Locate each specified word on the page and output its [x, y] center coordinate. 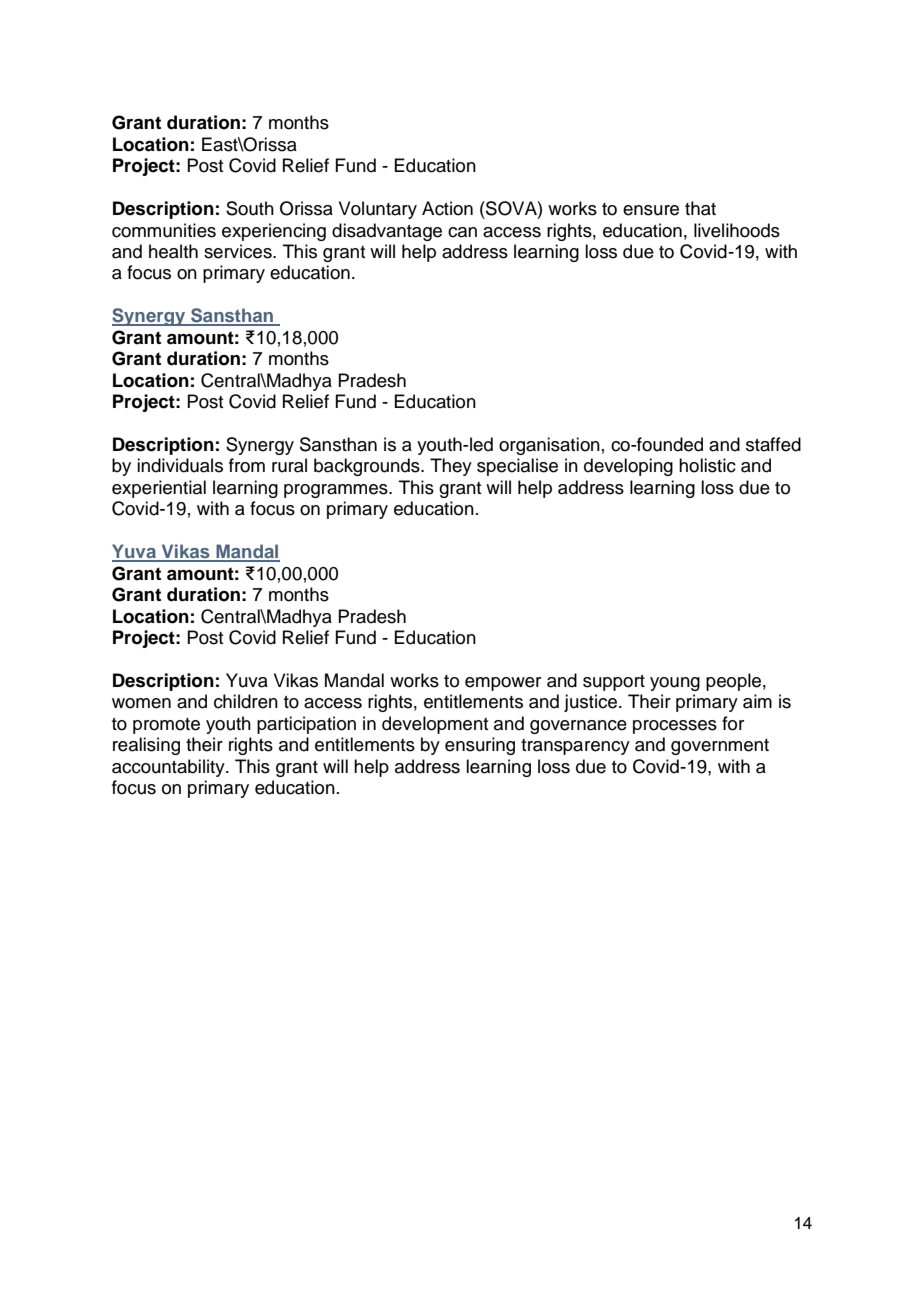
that [700, 208]
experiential [159, 489]
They [451, 467]
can [462, 232]
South [250, 208]
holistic [707, 465]
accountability [169, 768]
